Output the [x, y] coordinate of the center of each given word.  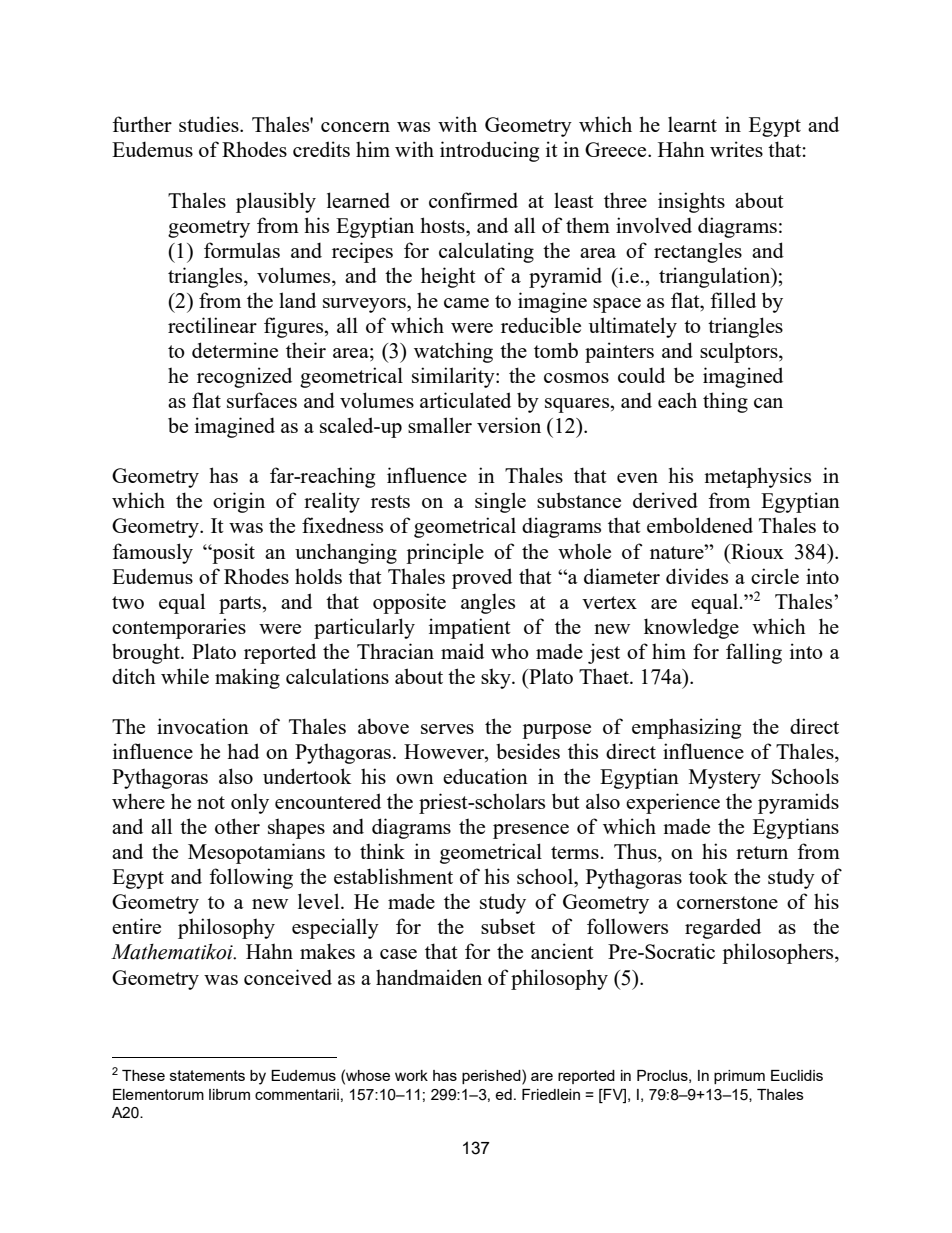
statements [207, 1075]
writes [736, 149]
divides [697, 576]
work [411, 1075]
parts [241, 605]
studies [210, 124]
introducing [489, 151]
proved [482, 578]
